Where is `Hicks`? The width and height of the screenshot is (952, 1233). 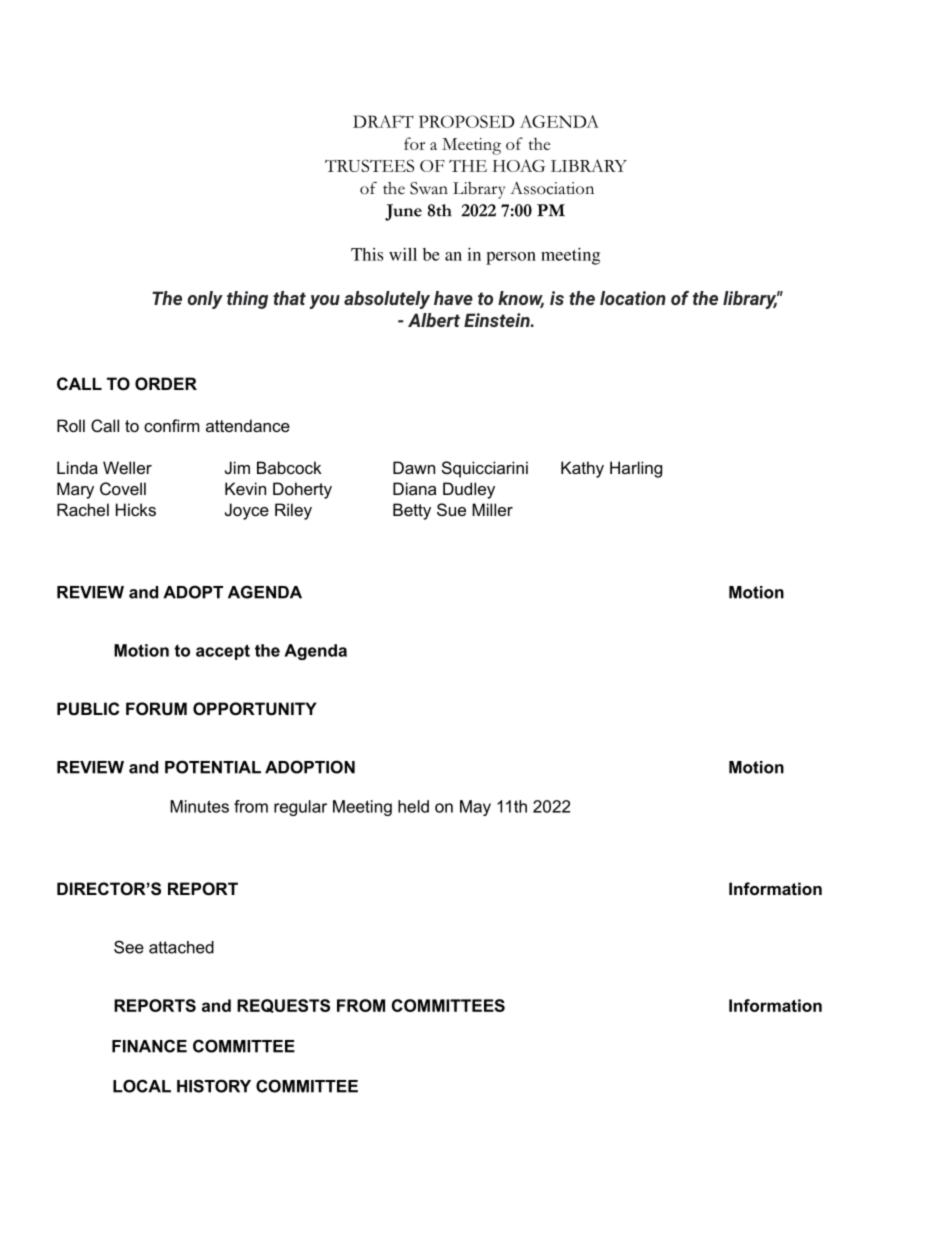 Hicks is located at coordinates (136, 509).
